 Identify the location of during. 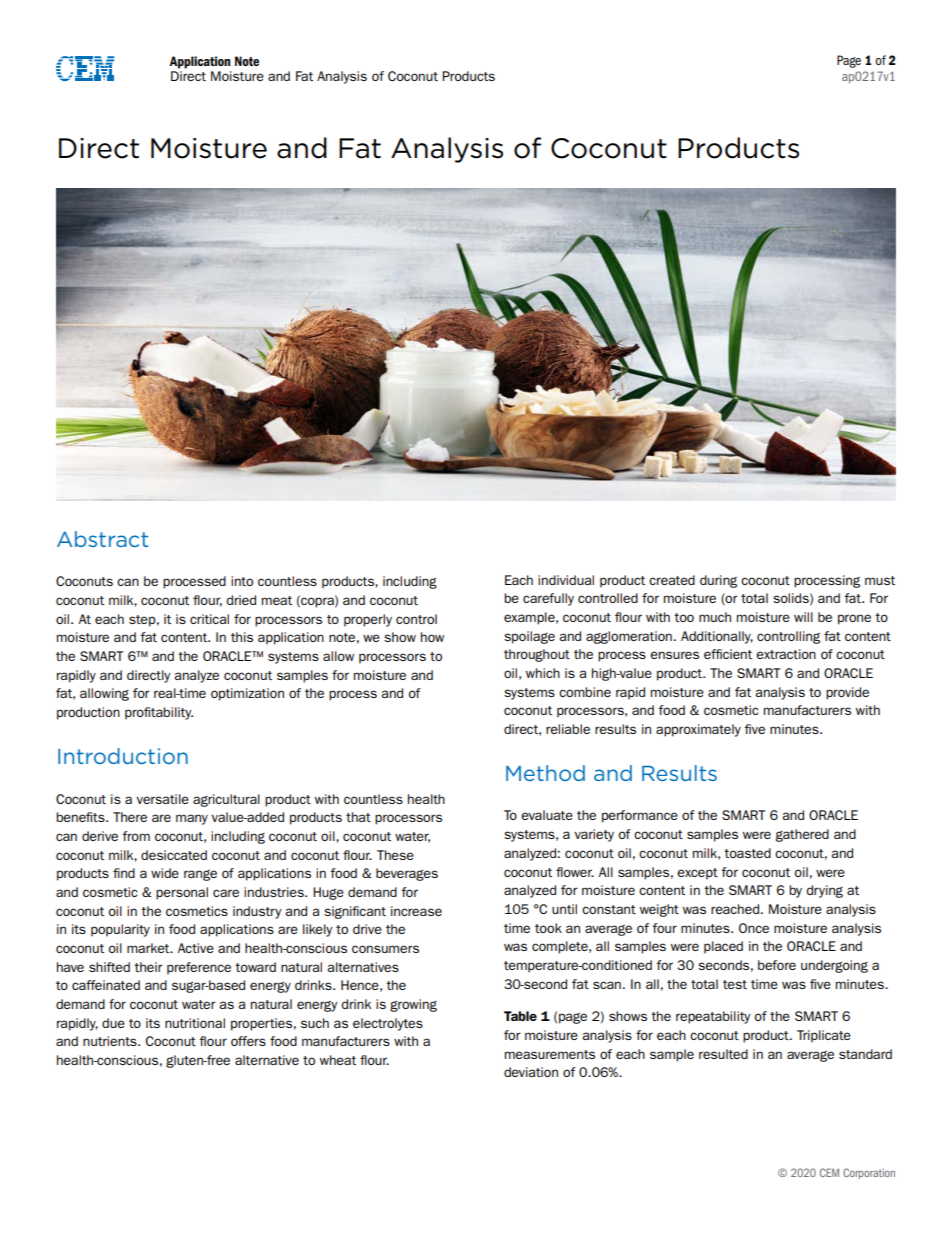
(718, 581).
